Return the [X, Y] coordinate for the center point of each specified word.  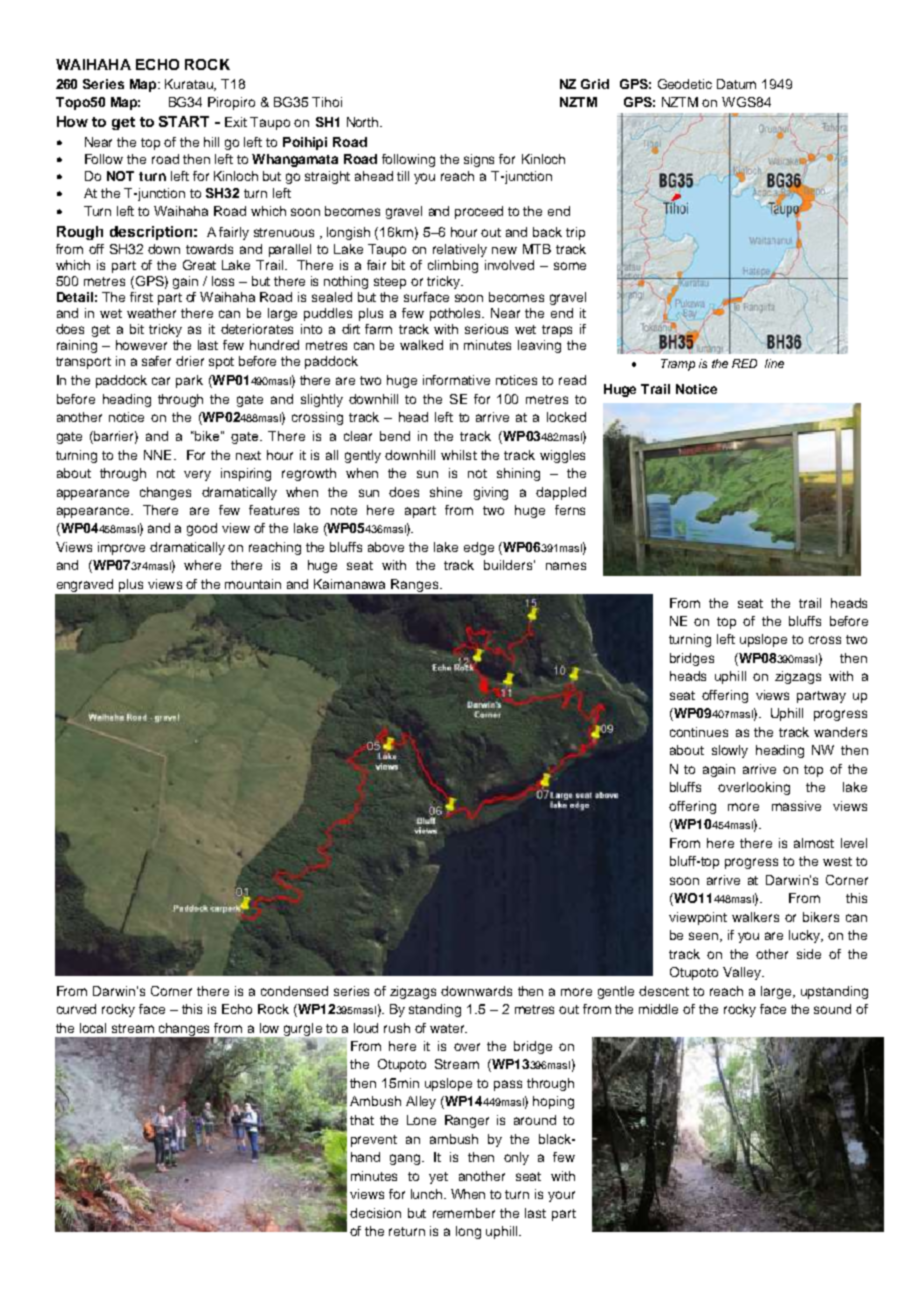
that [362, 1120]
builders [508, 565]
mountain [253, 584]
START [184, 121]
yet [438, 1178]
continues [699, 732]
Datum [736, 84]
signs [479, 160]
